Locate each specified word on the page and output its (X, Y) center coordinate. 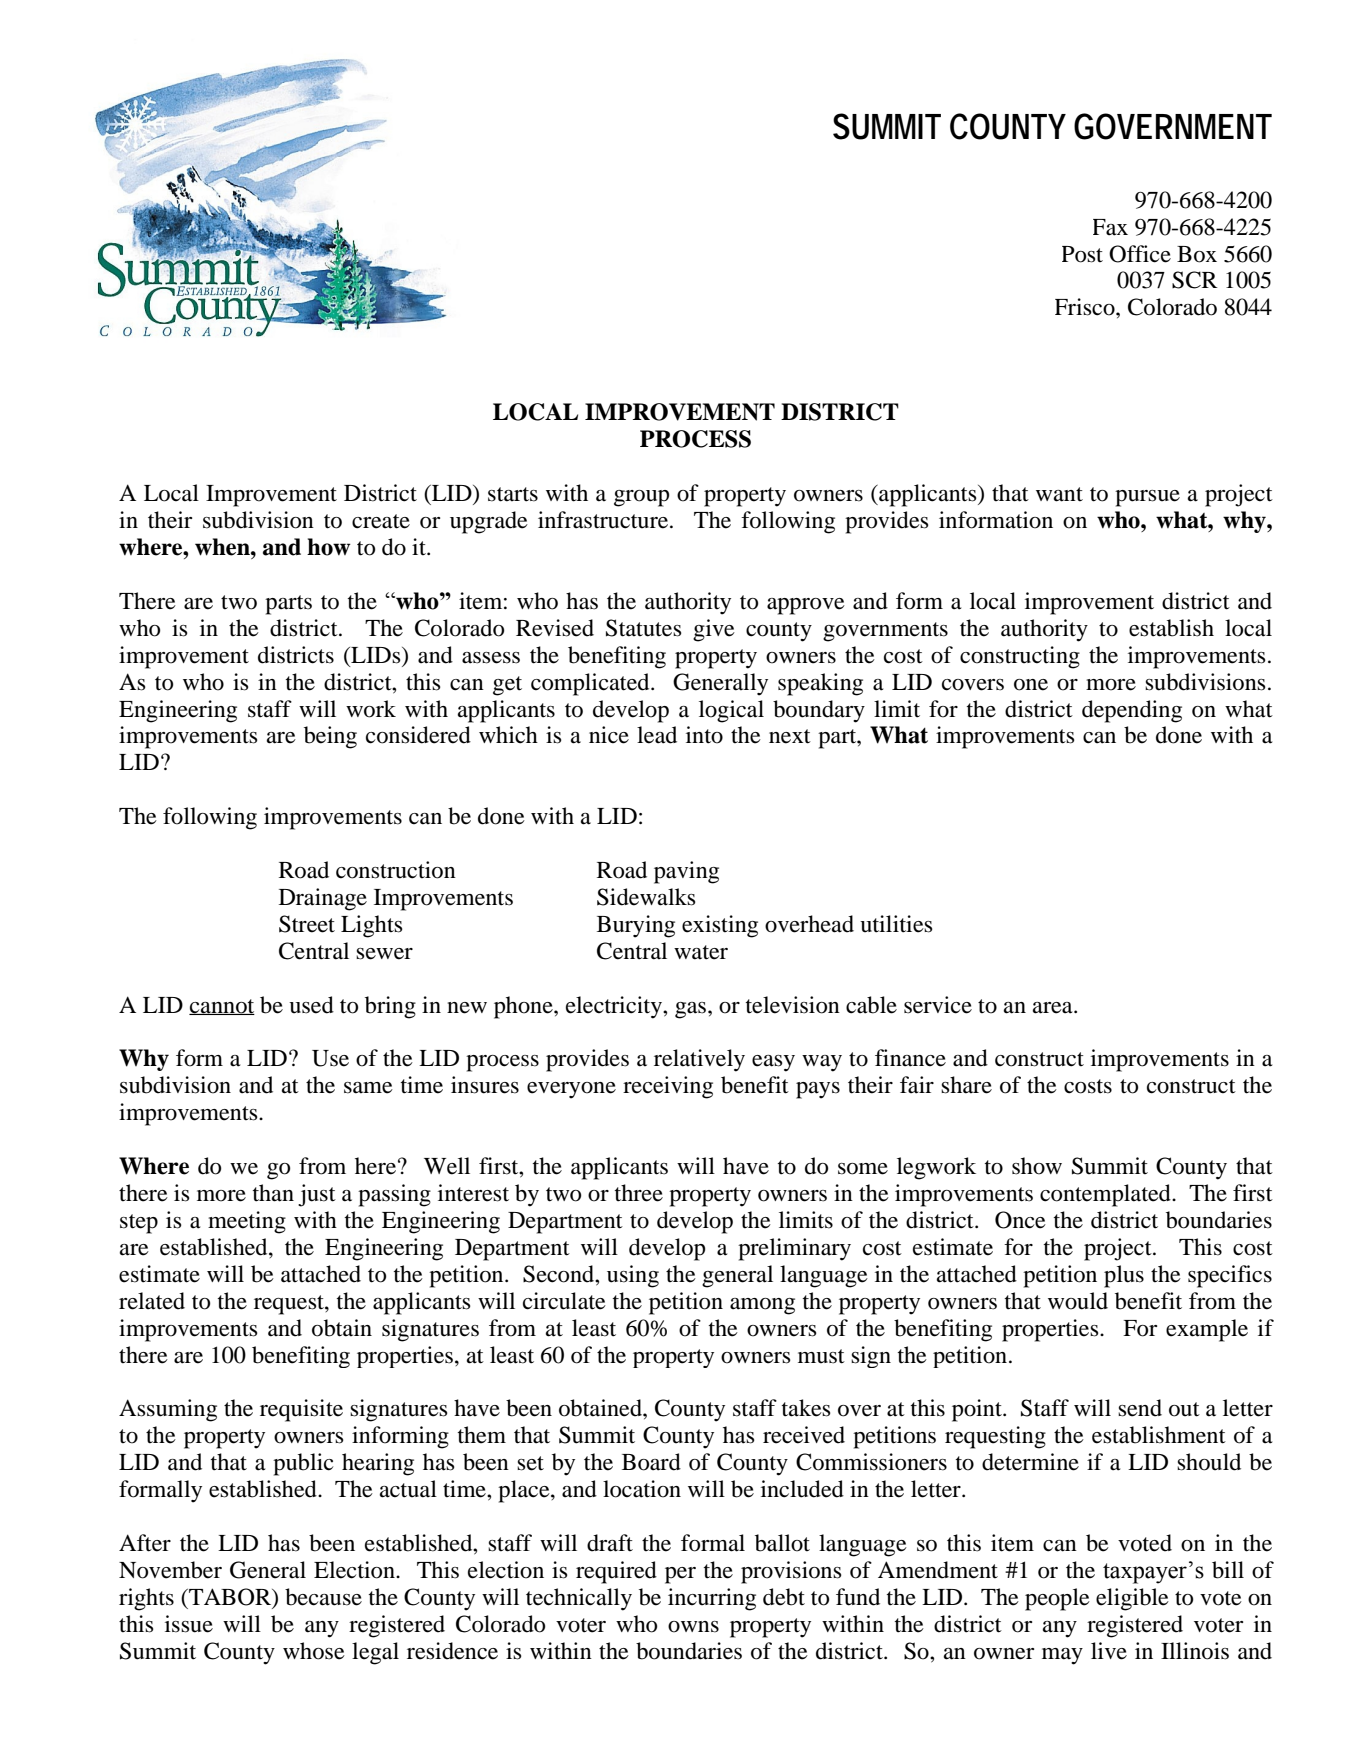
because (323, 1597)
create (381, 521)
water (701, 952)
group (641, 498)
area (1054, 1008)
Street (307, 924)
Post (1082, 254)
